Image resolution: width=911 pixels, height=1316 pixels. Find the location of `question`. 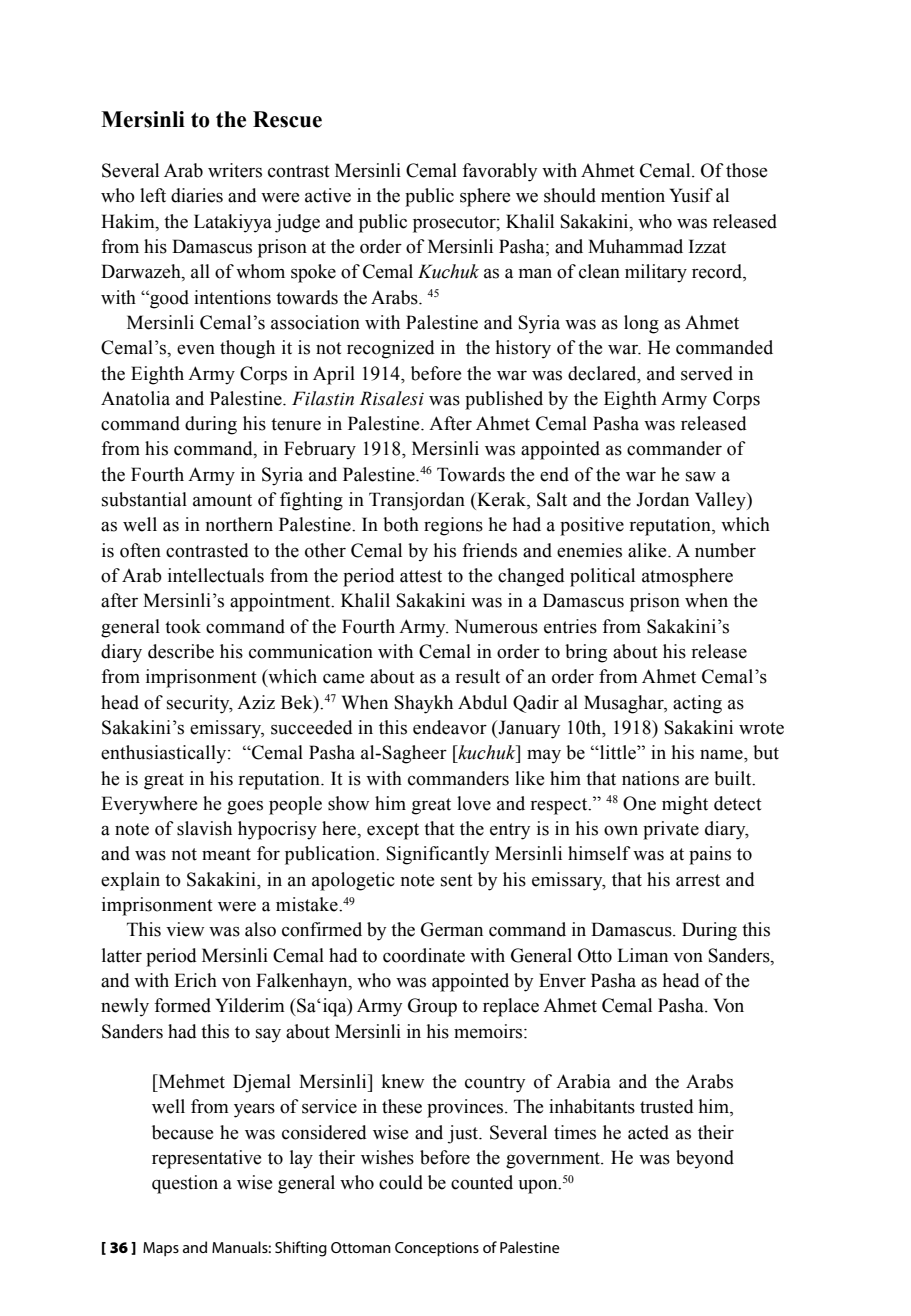

question is located at coordinates (185, 1184).
